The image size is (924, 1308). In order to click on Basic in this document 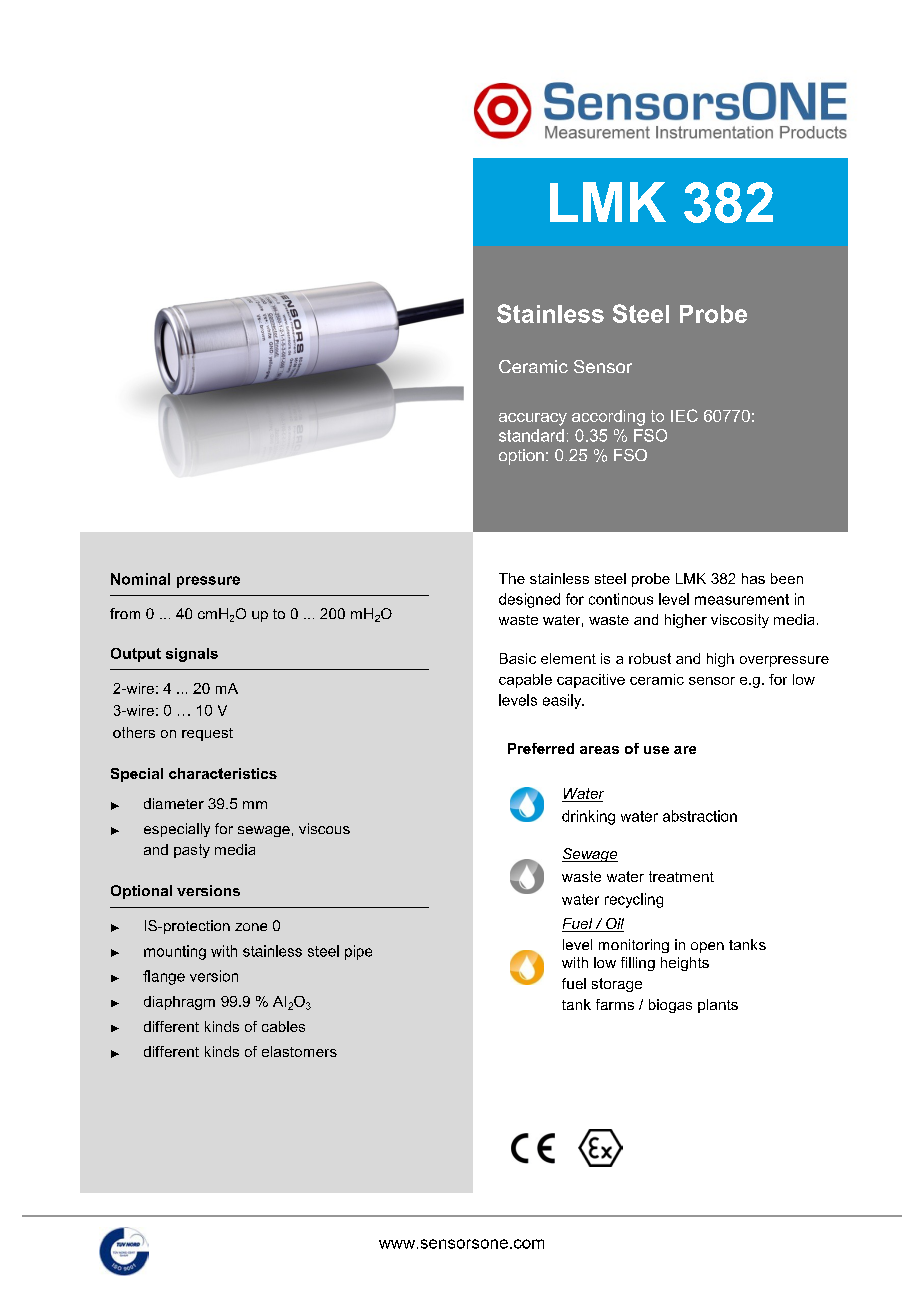, I will do `click(518, 658)`.
